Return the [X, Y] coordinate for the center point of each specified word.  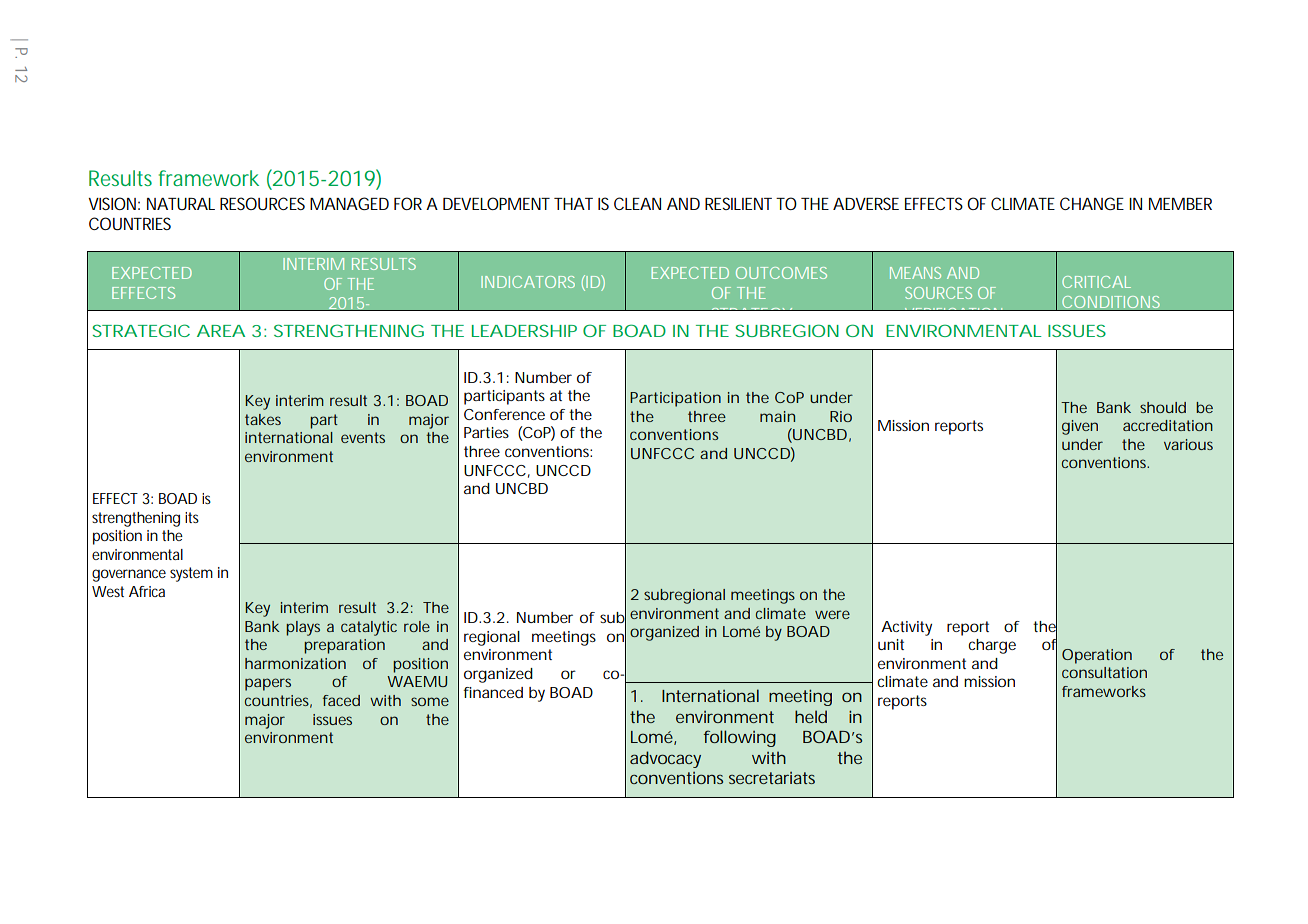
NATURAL [181, 204]
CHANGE [1092, 203]
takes [263, 419]
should [1163, 407]
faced [341, 700]
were [832, 614]
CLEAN [637, 203]
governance [129, 575]
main [777, 416]
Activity [906, 628]
